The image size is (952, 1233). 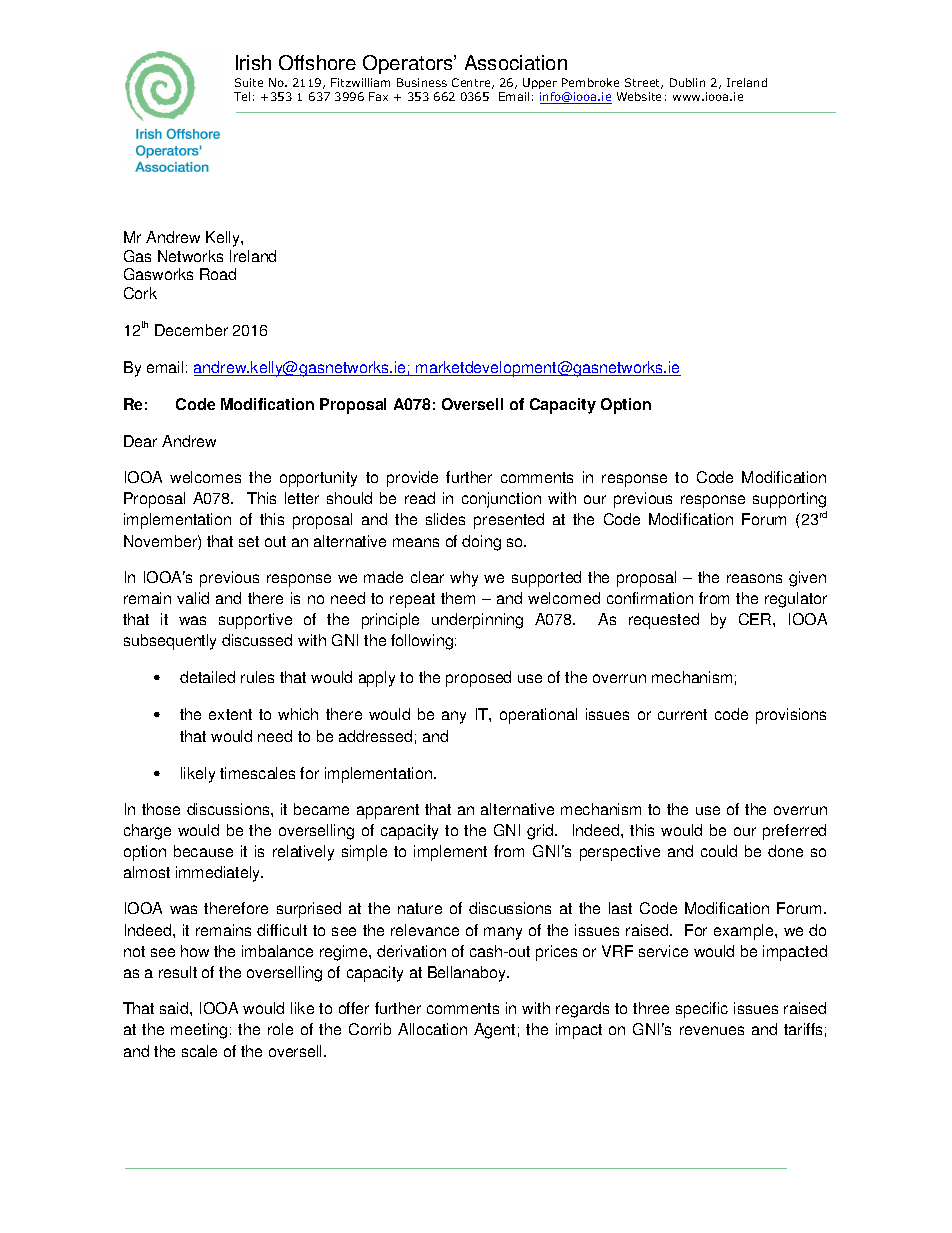 What do you see at coordinates (754, 578) in the screenshot?
I see `reasons` at bounding box center [754, 578].
